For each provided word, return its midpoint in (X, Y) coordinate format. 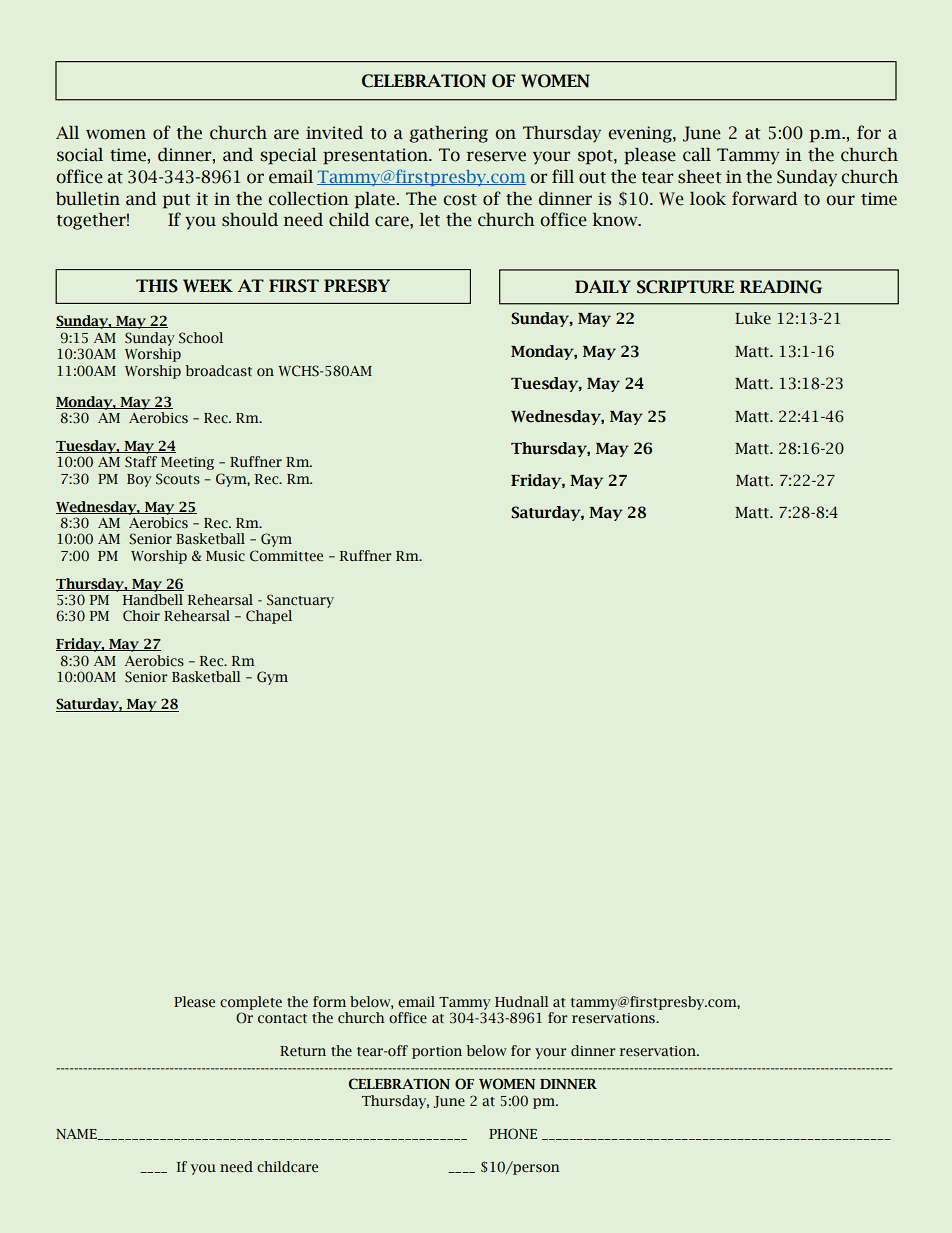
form (329, 1002)
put (177, 201)
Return (303, 1051)
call (697, 155)
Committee (286, 556)
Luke (753, 318)
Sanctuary (300, 601)
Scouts (178, 479)
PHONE (513, 1133)
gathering (449, 134)
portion (437, 1052)
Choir (141, 616)
